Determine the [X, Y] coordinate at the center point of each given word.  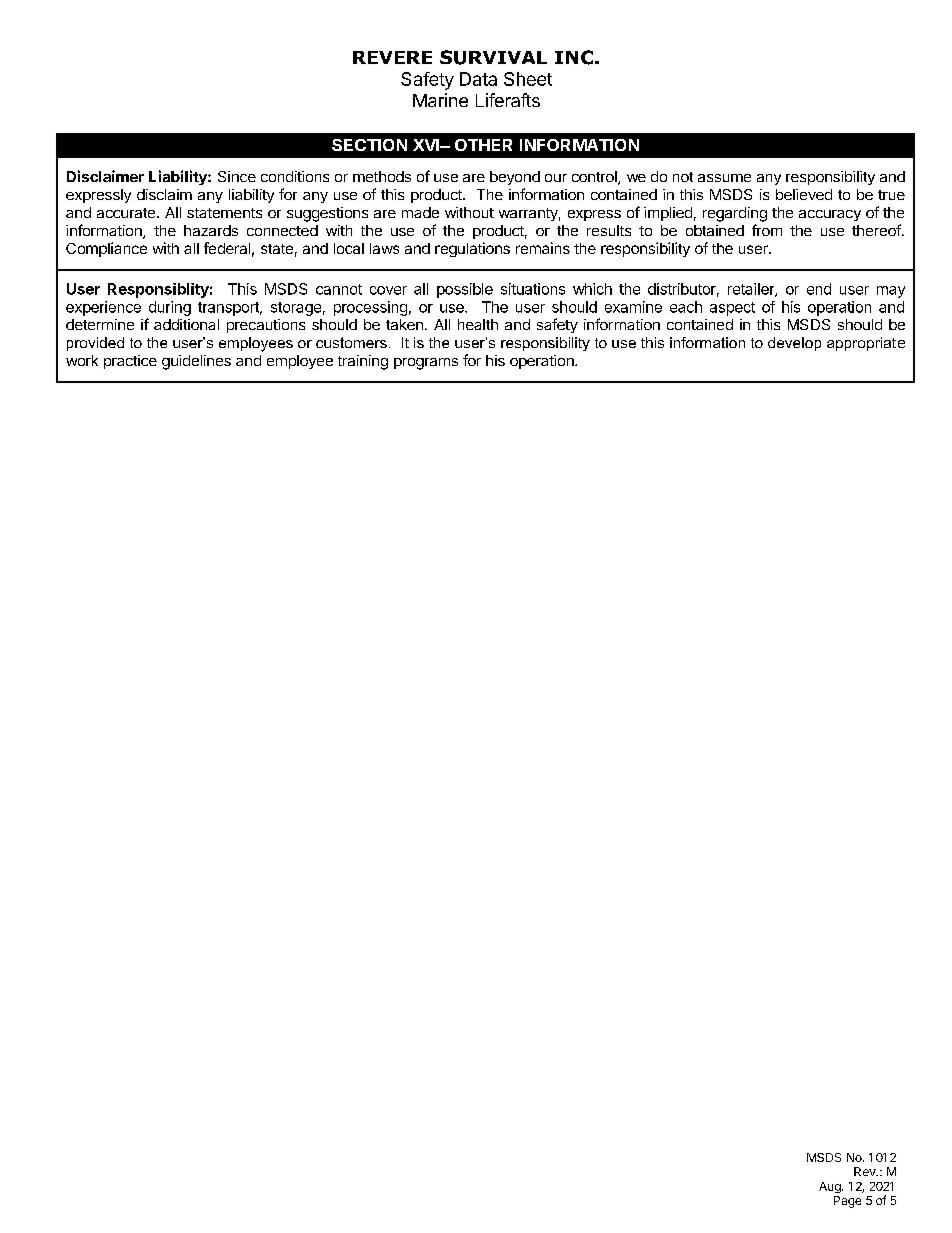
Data [478, 79]
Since [237, 176]
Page [847, 1202]
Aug [831, 1187]
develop [794, 344]
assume [724, 178]
